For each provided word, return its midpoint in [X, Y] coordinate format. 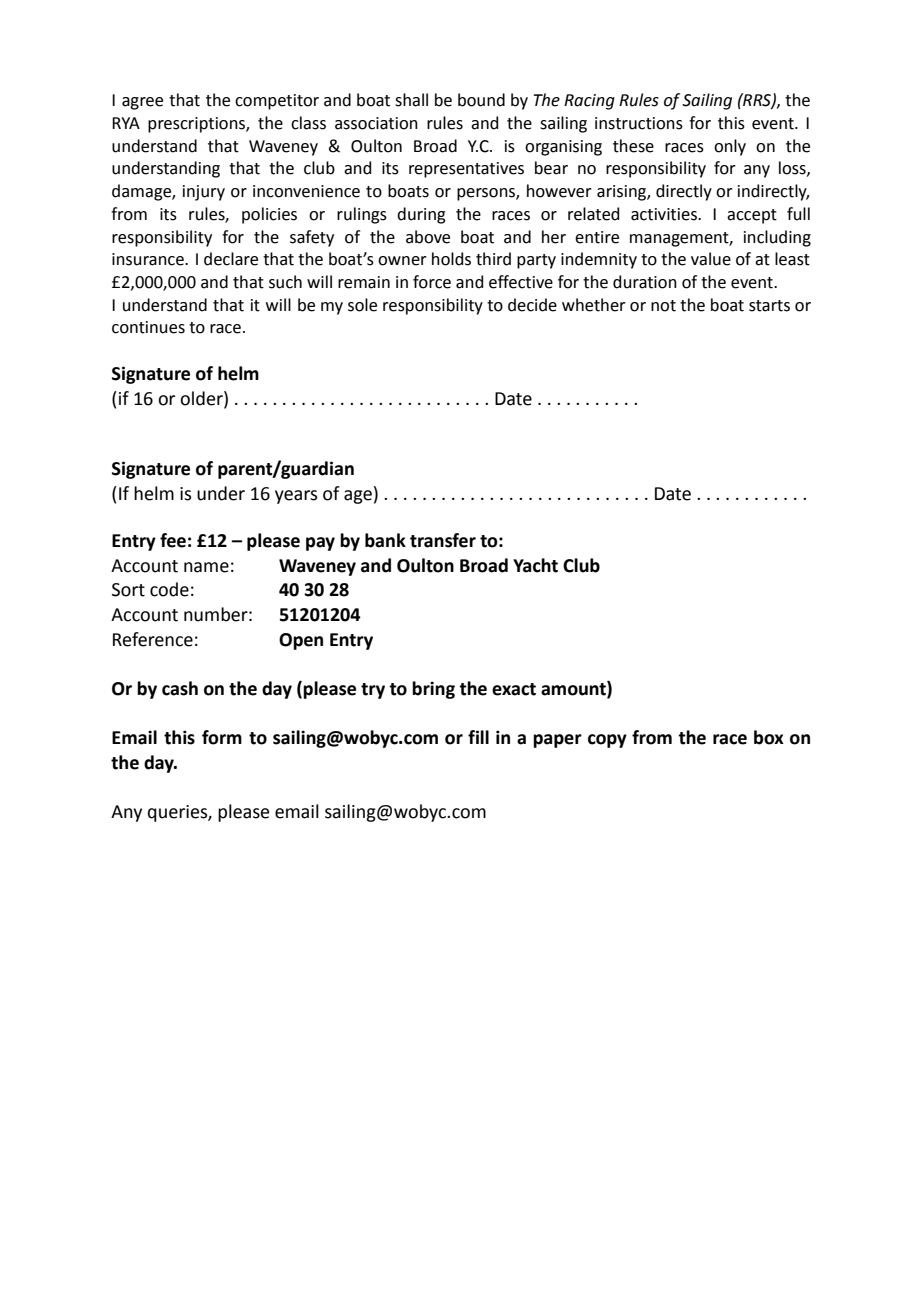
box [769, 737]
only [730, 147]
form [222, 737]
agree [142, 103]
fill [478, 737]
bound [481, 100]
